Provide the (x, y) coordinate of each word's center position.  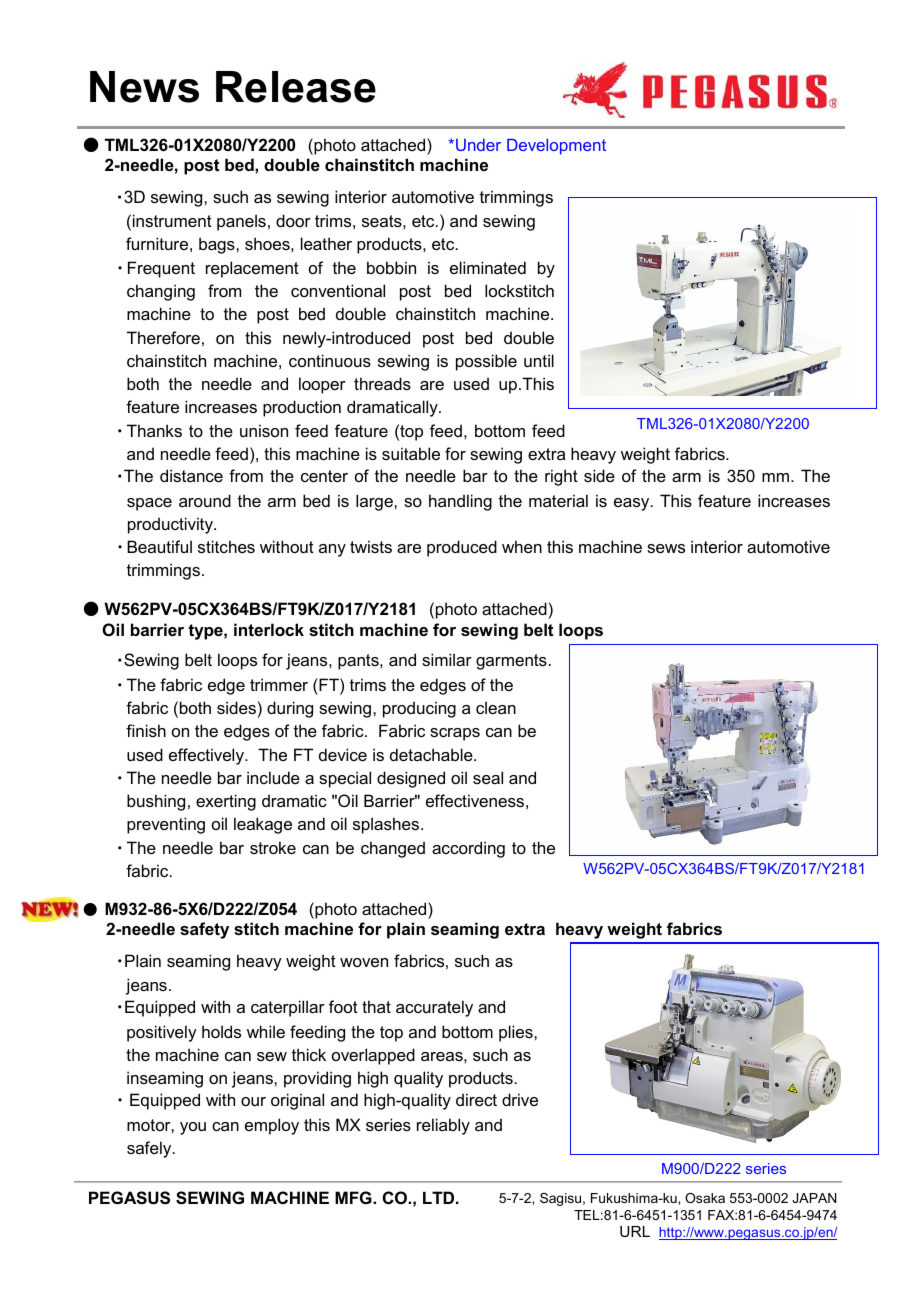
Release (296, 87)
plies (517, 1033)
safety (204, 930)
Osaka (705, 1198)
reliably (443, 1126)
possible (486, 362)
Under (478, 145)
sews (666, 548)
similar (447, 659)
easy (633, 504)
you (193, 1128)
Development (556, 147)
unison (264, 430)
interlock (269, 629)
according (468, 849)
